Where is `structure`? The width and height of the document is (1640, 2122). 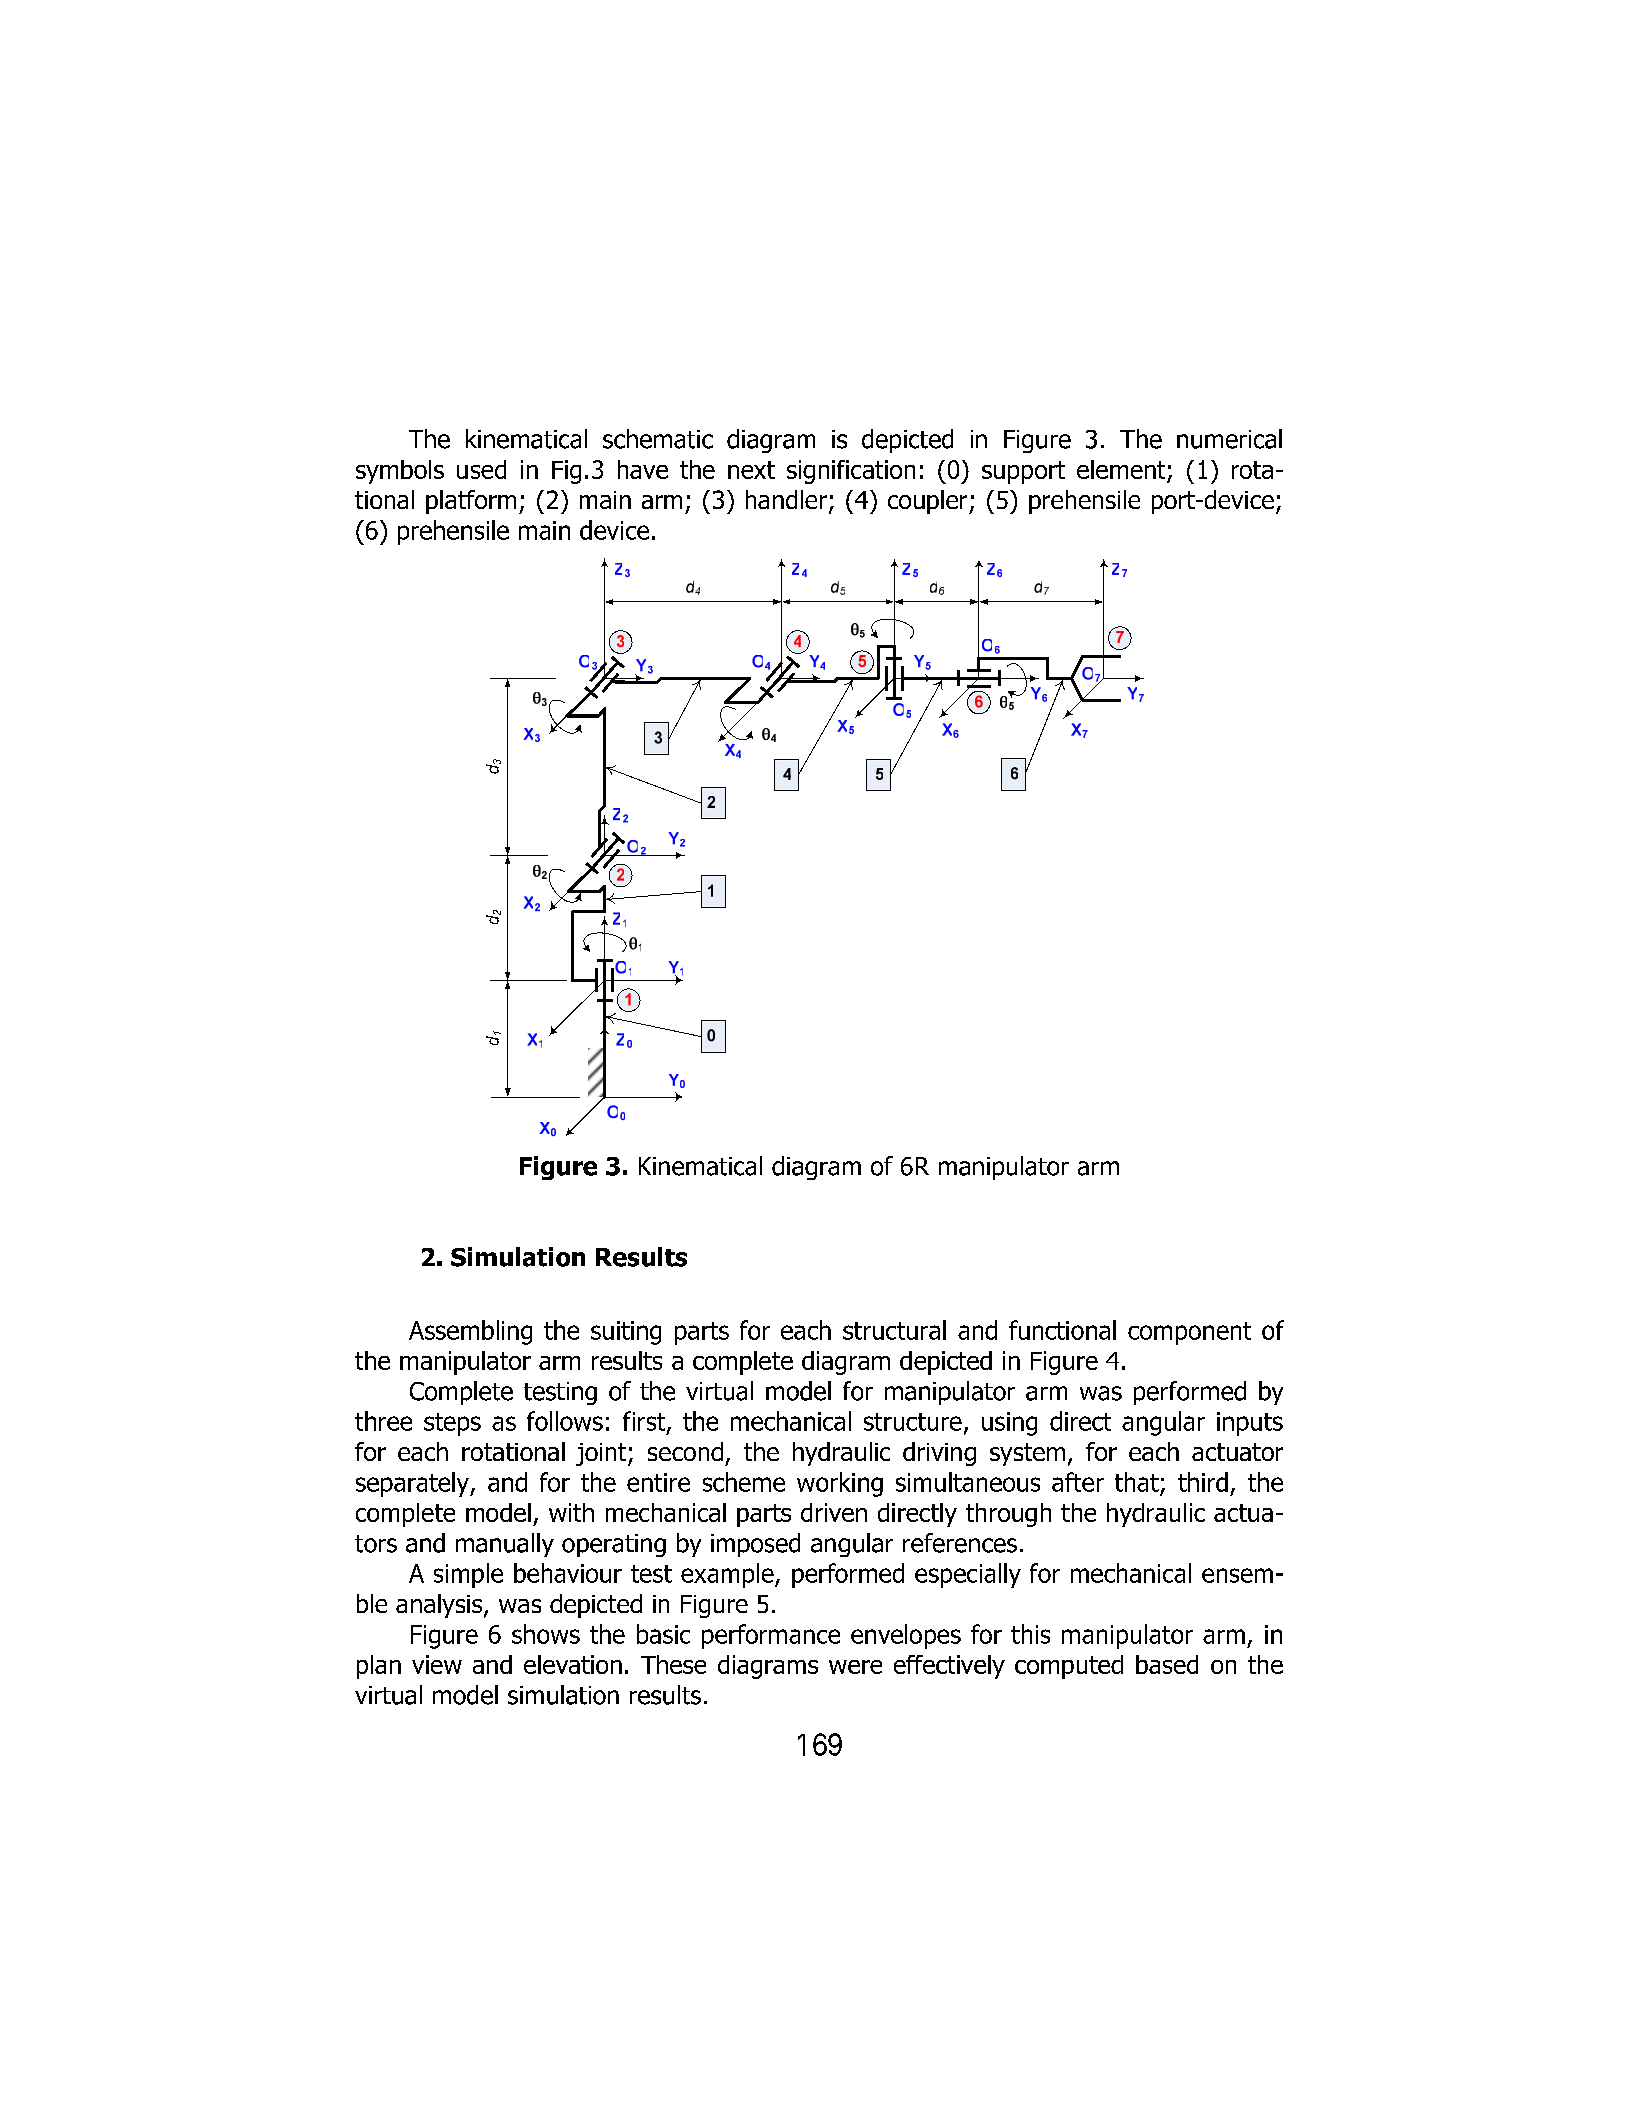 structure is located at coordinates (913, 1422).
